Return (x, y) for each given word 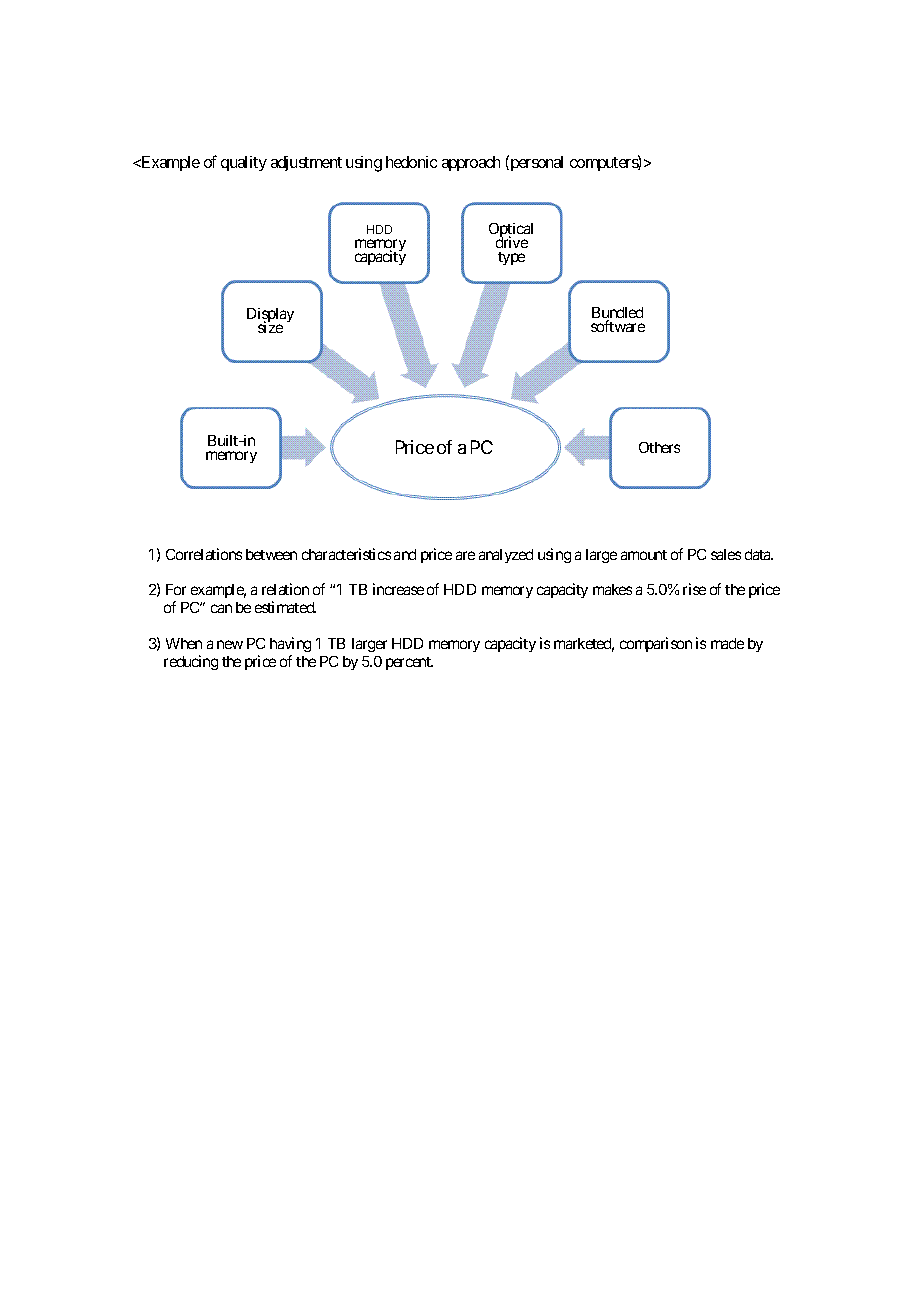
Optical (511, 232)
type (511, 258)
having (290, 644)
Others (659, 447)
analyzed (506, 556)
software (618, 326)
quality (244, 163)
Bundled (617, 314)
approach (471, 163)
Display (270, 317)
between (271, 554)
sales (726, 554)
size (270, 327)
